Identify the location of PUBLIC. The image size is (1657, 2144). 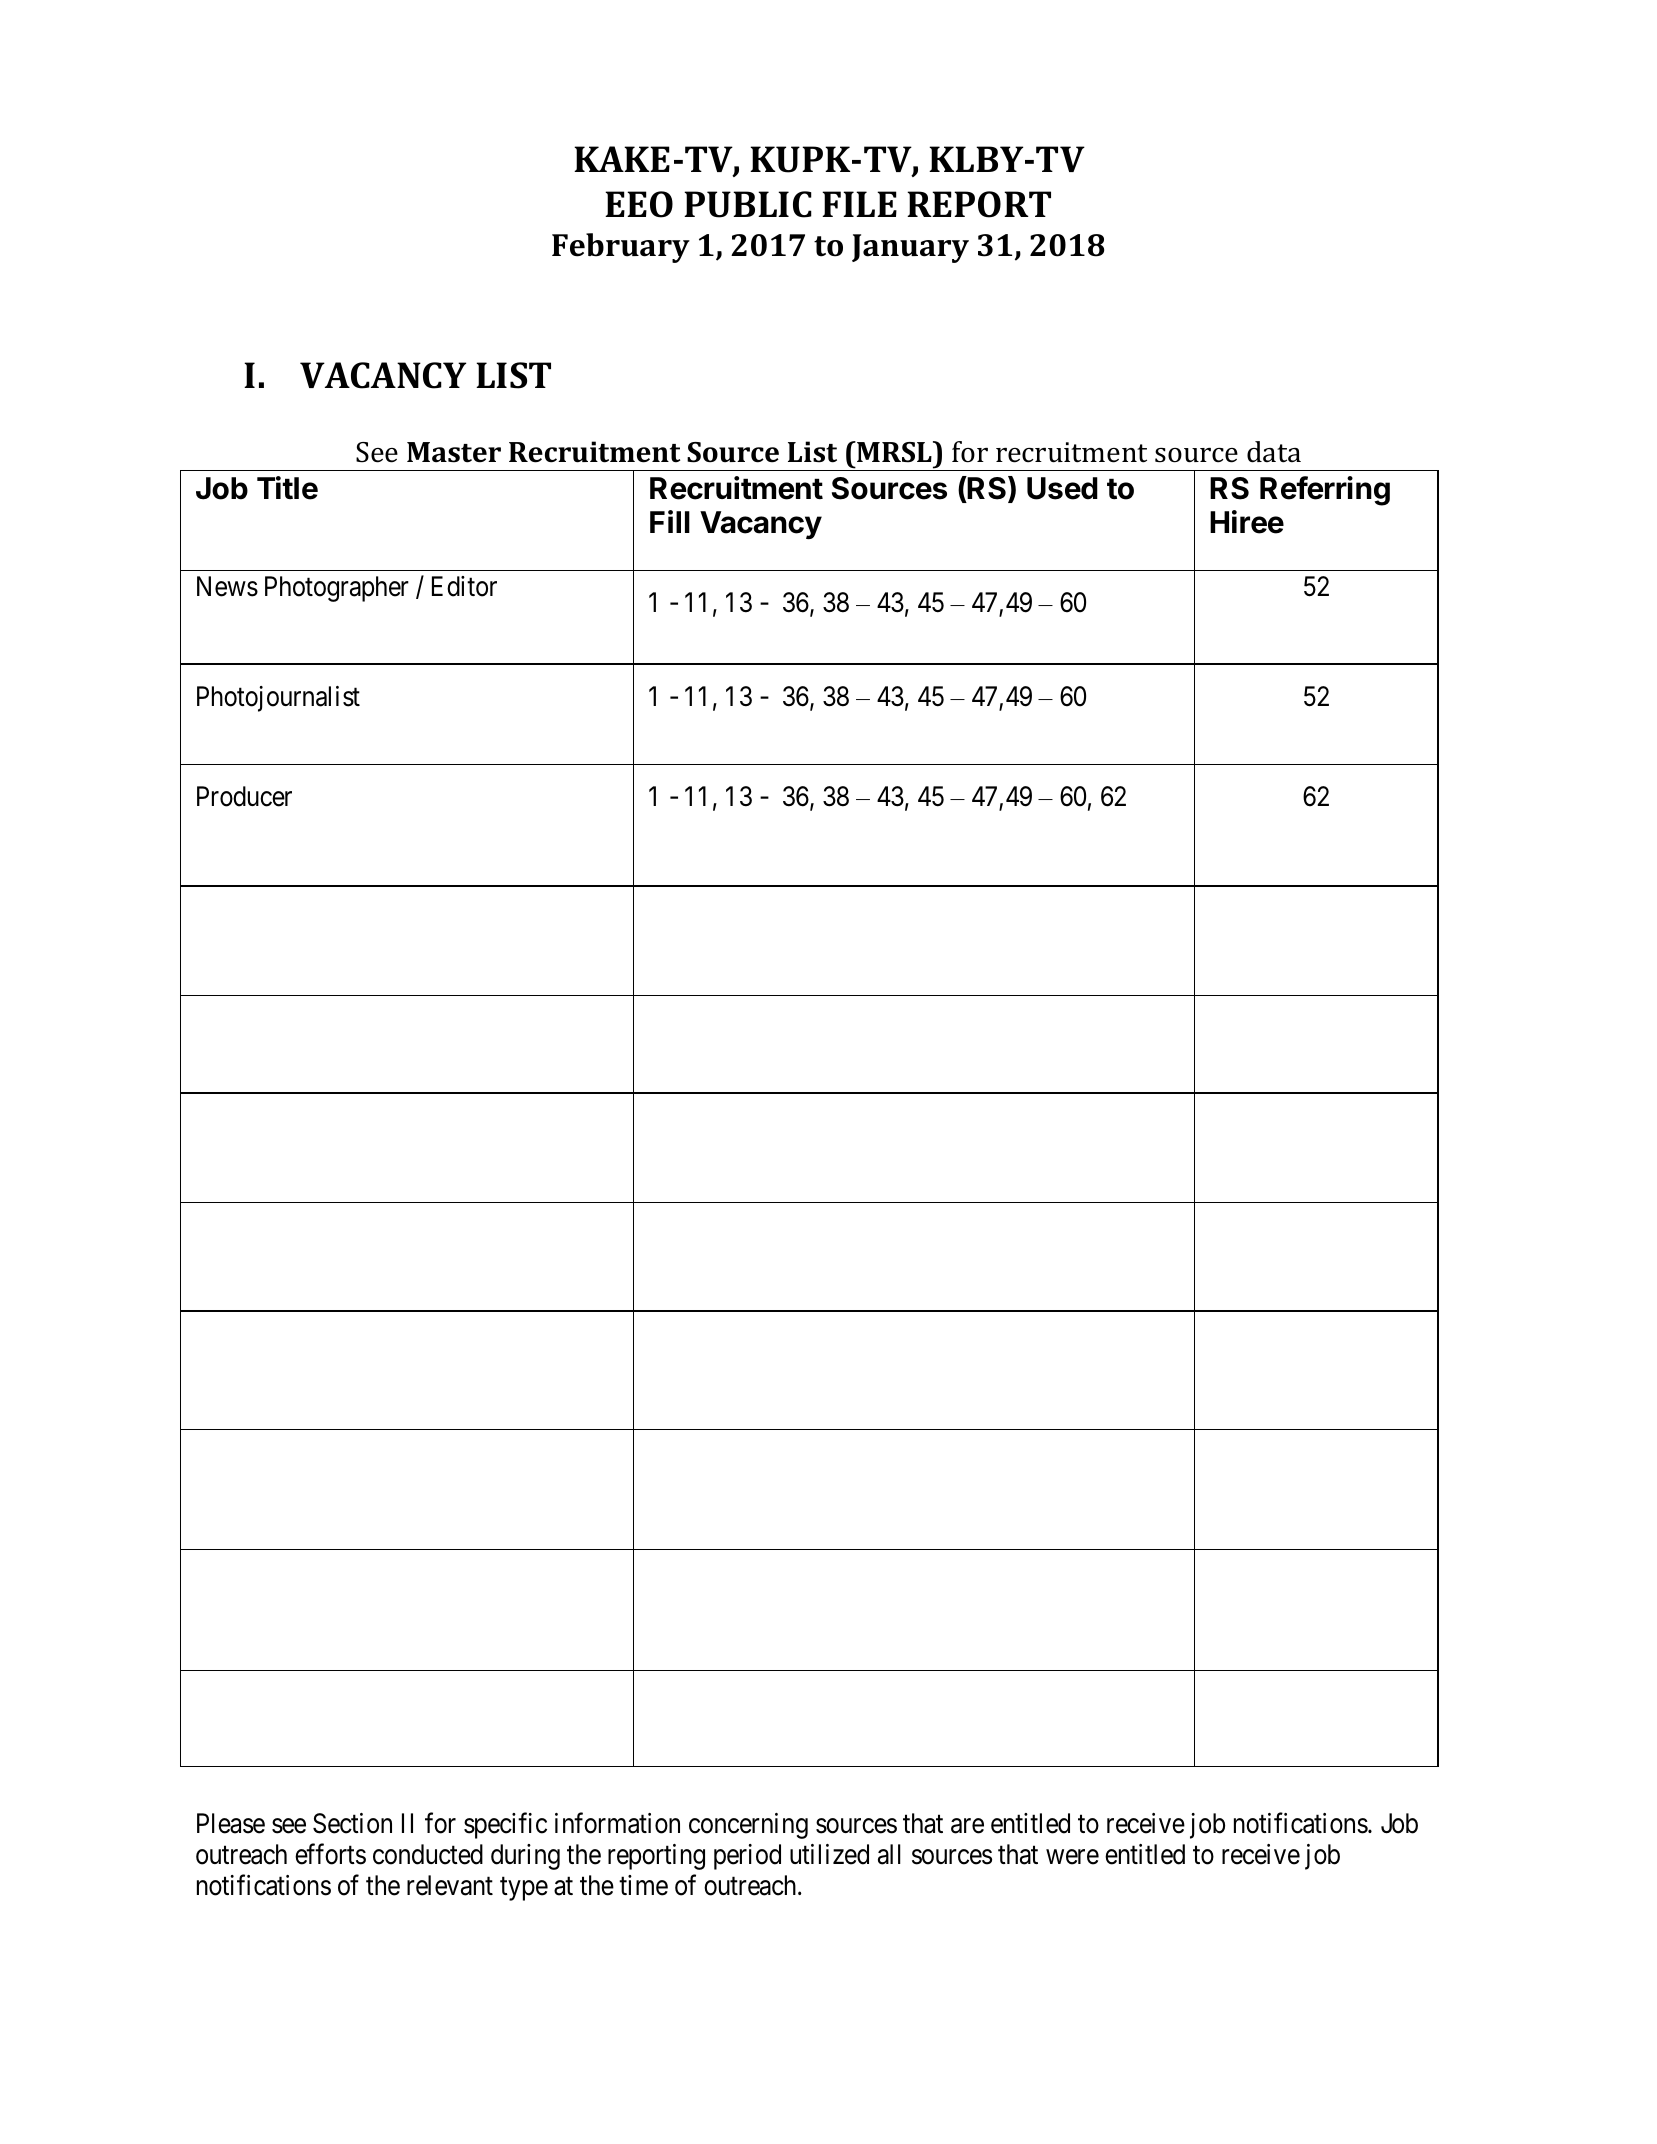
(748, 204).
